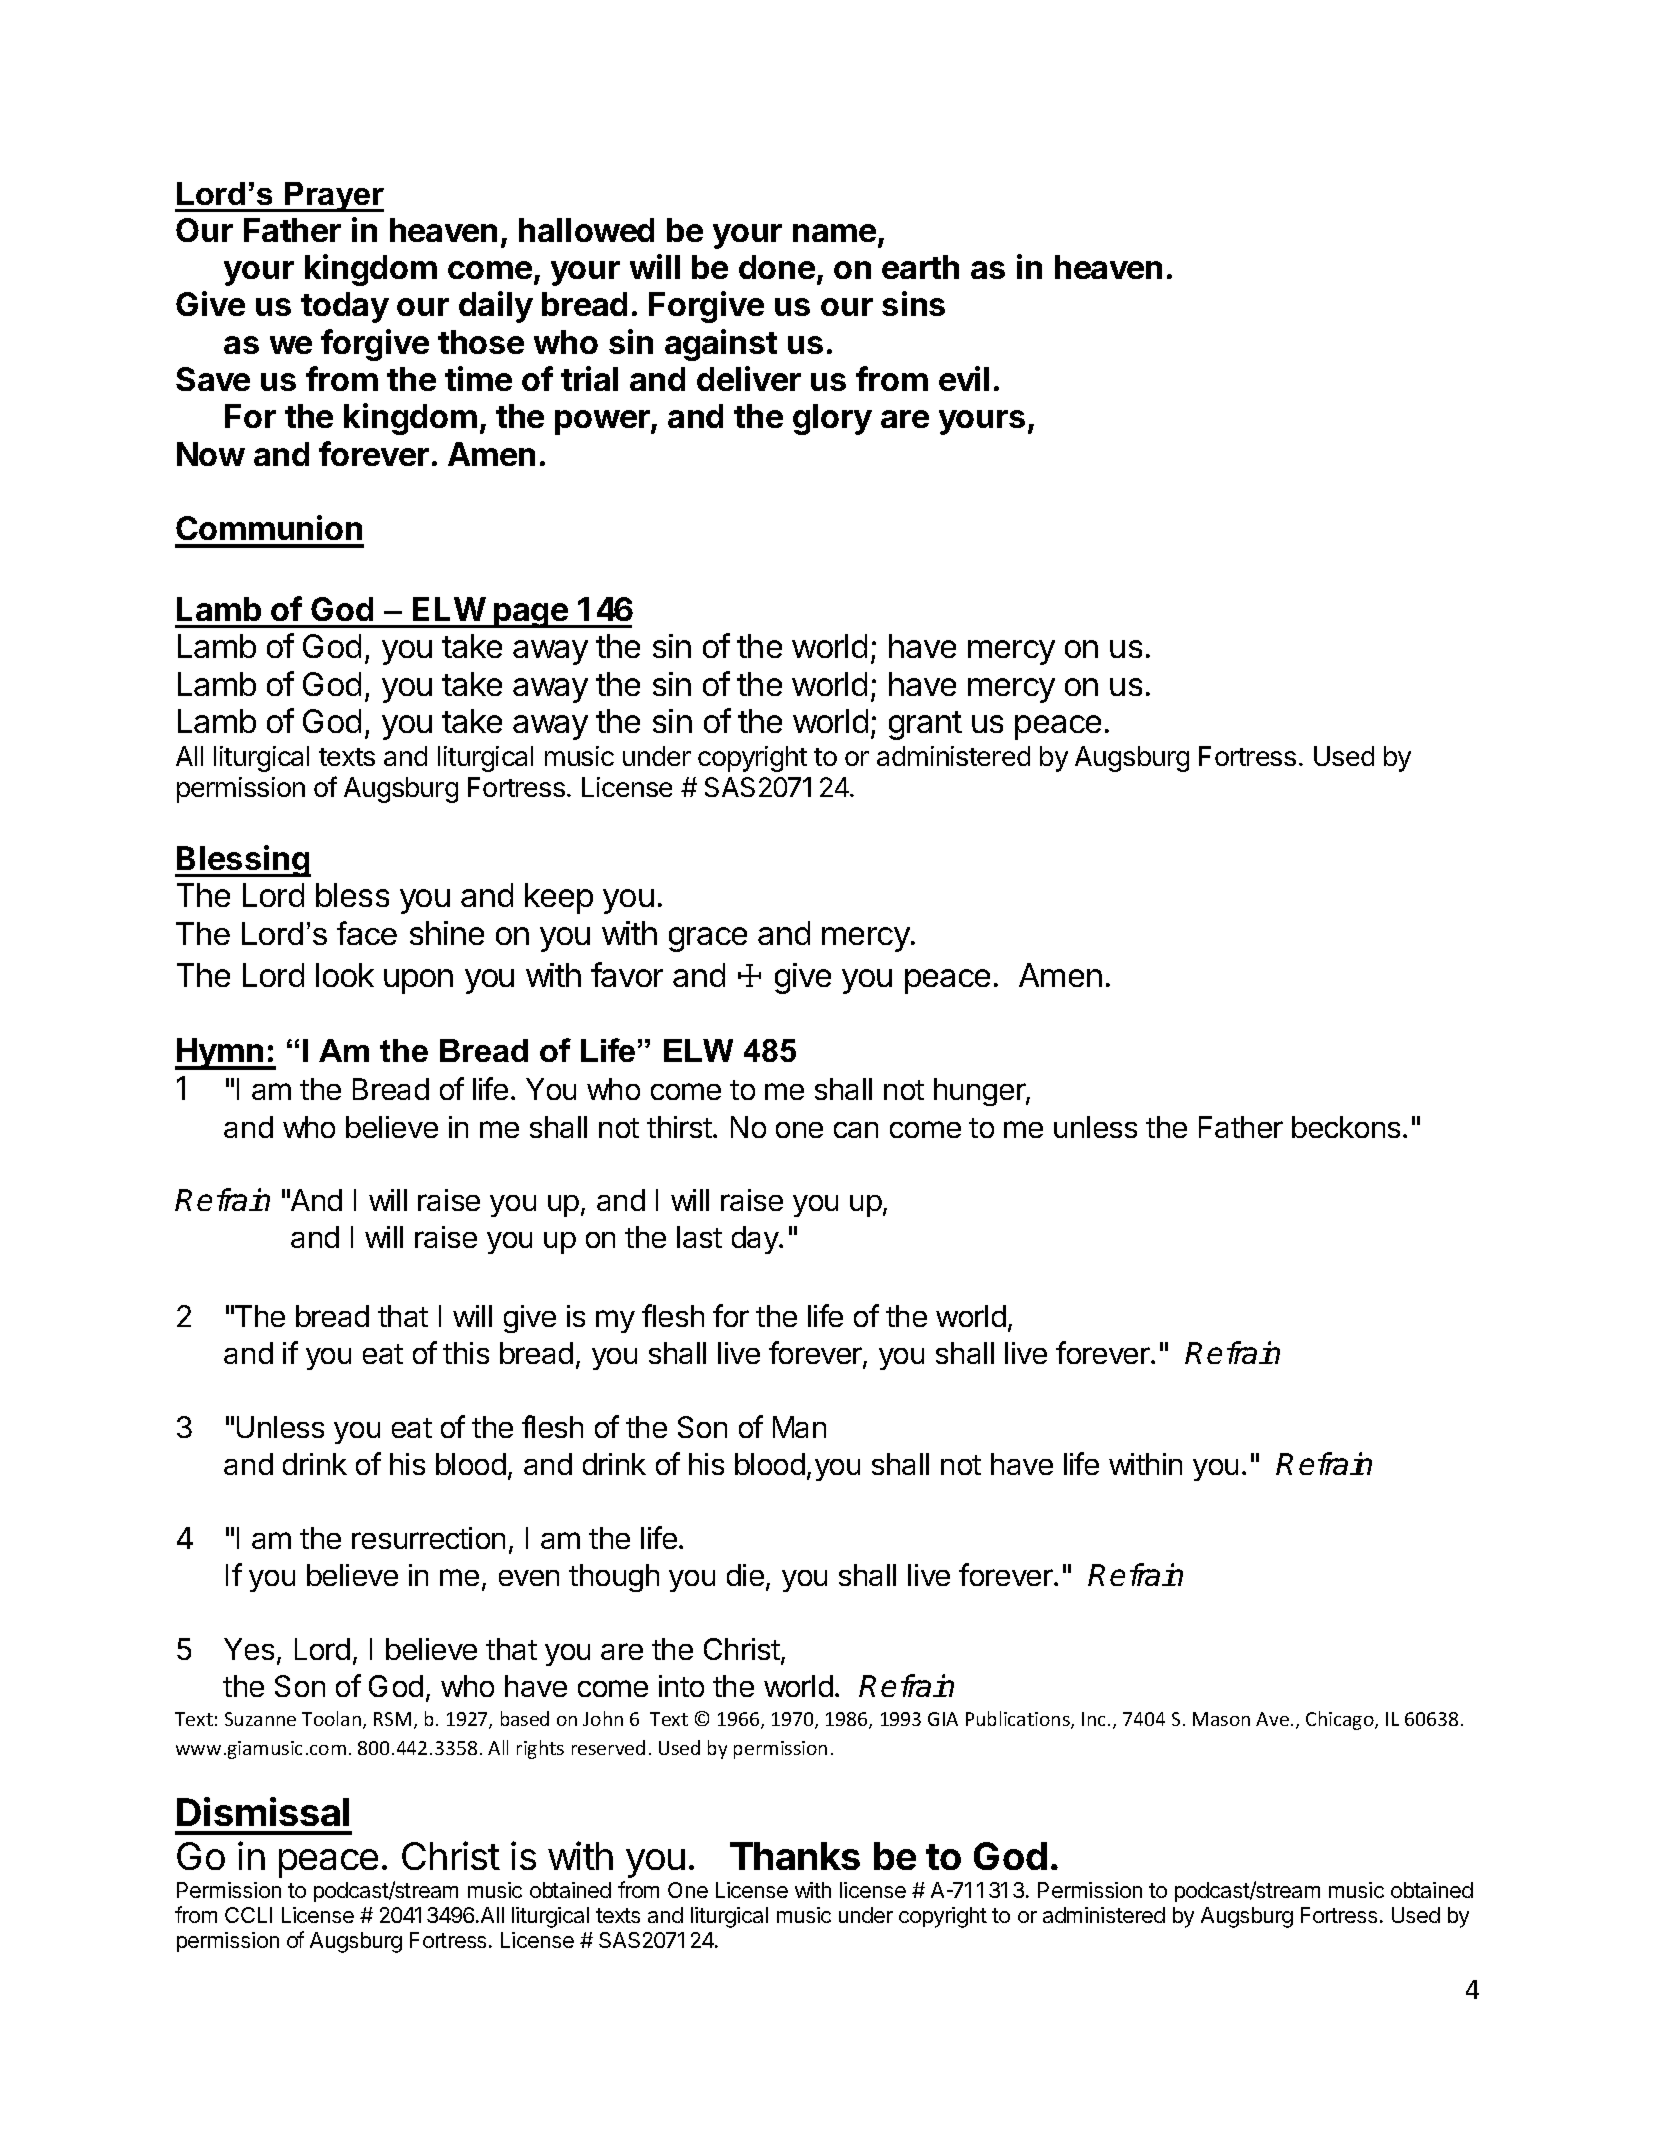 Image resolution: width=1655 pixels, height=2141 pixels. I want to click on earth, so click(920, 267).
